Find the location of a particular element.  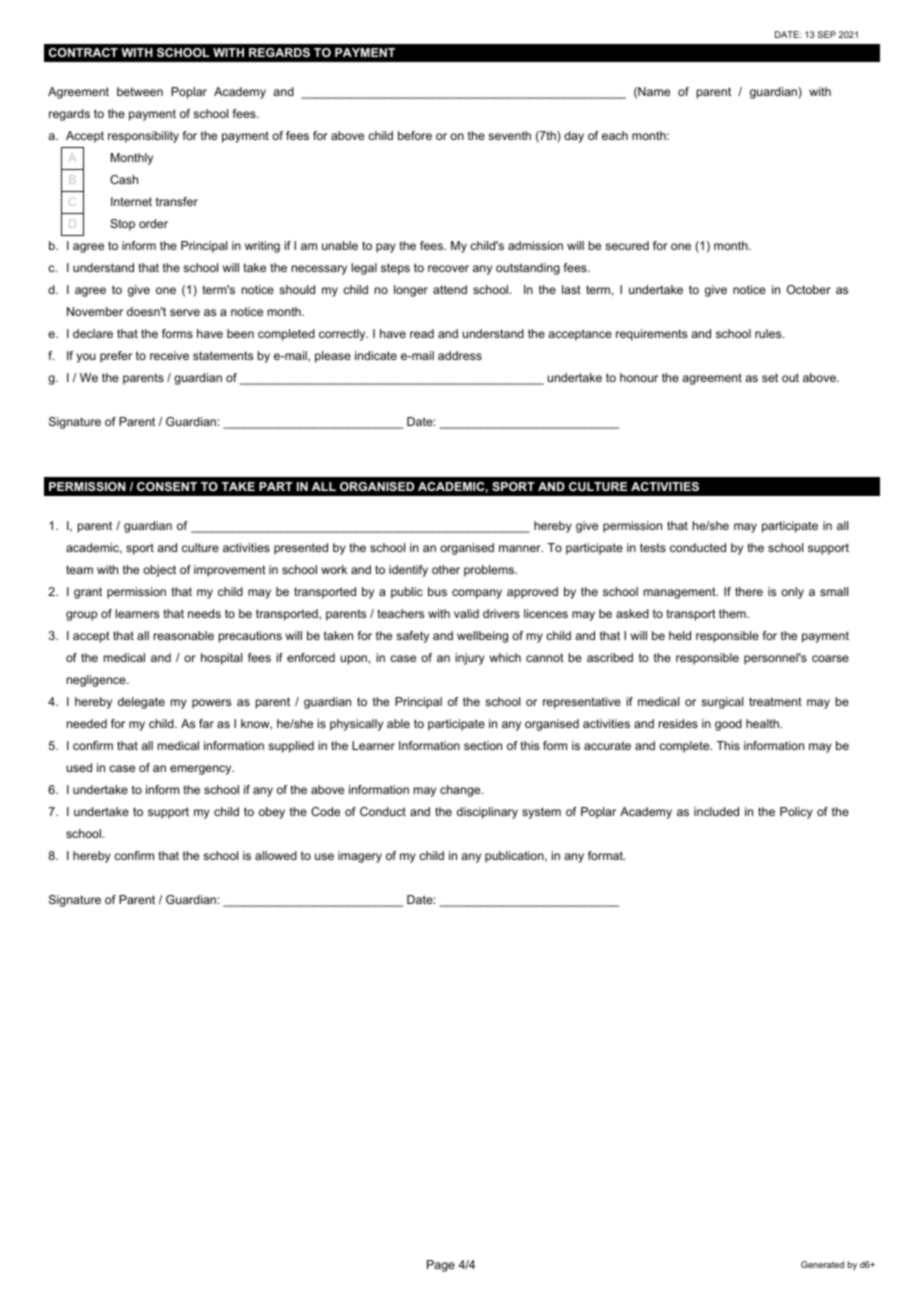

injury is located at coordinates (470, 659).
